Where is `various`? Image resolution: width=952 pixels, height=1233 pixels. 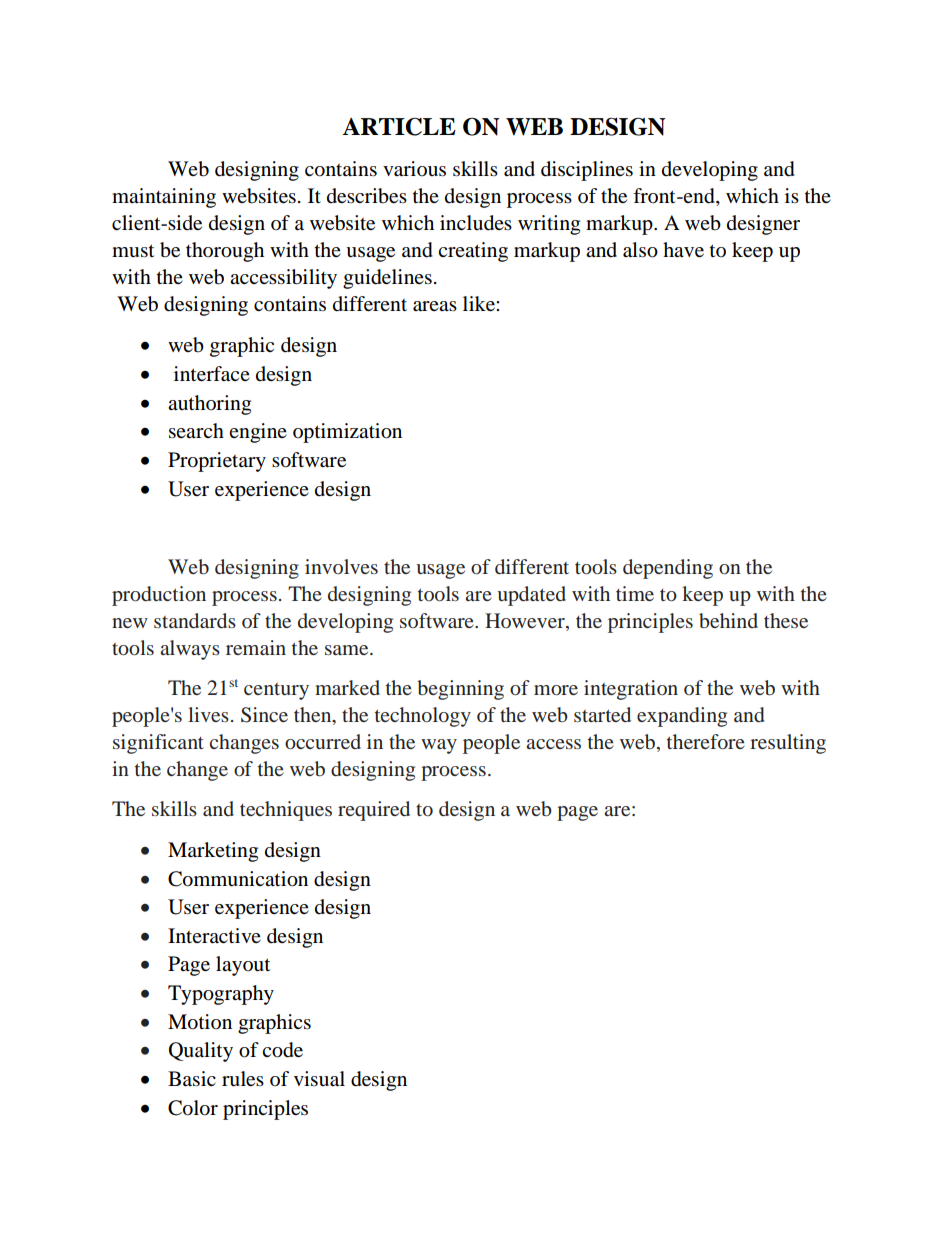
various is located at coordinates (414, 169).
